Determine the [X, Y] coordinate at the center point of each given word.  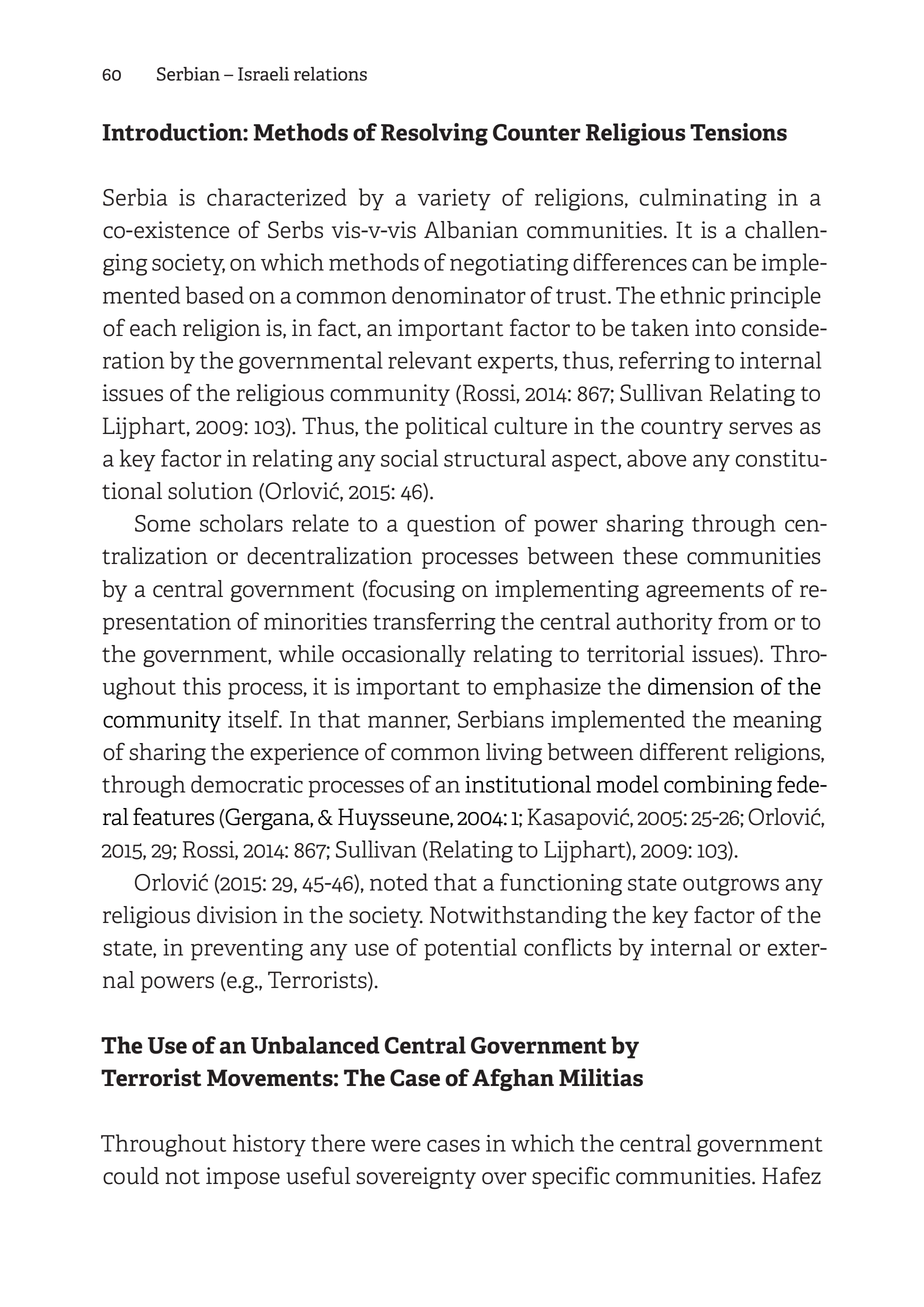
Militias [601, 1077]
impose [243, 1178]
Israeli [263, 74]
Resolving [434, 134]
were [396, 1145]
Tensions [738, 132]
